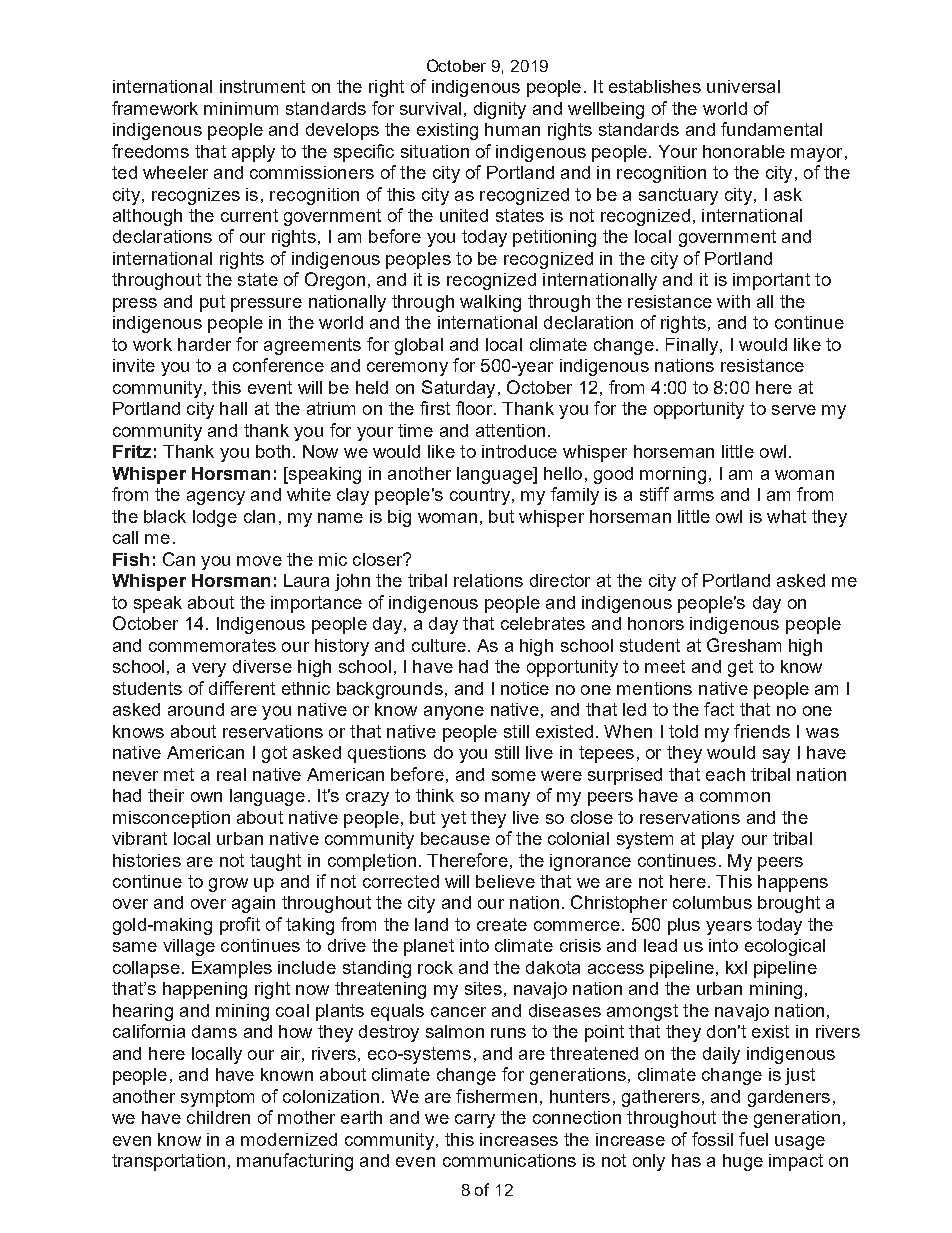  Describe the element at coordinates (771, 129) in the screenshot. I see `fundamental` at that location.
